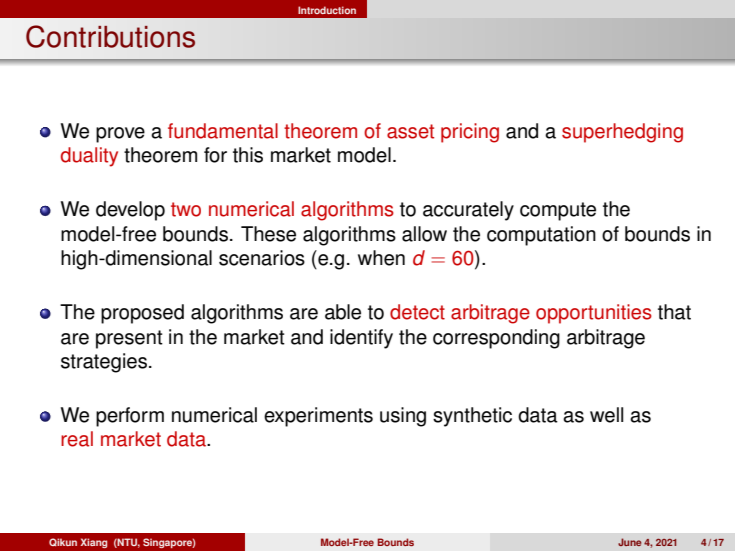 The image size is (735, 551). What do you see at coordinates (130, 211) in the page?
I see `develop` at bounding box center [130, 211].
